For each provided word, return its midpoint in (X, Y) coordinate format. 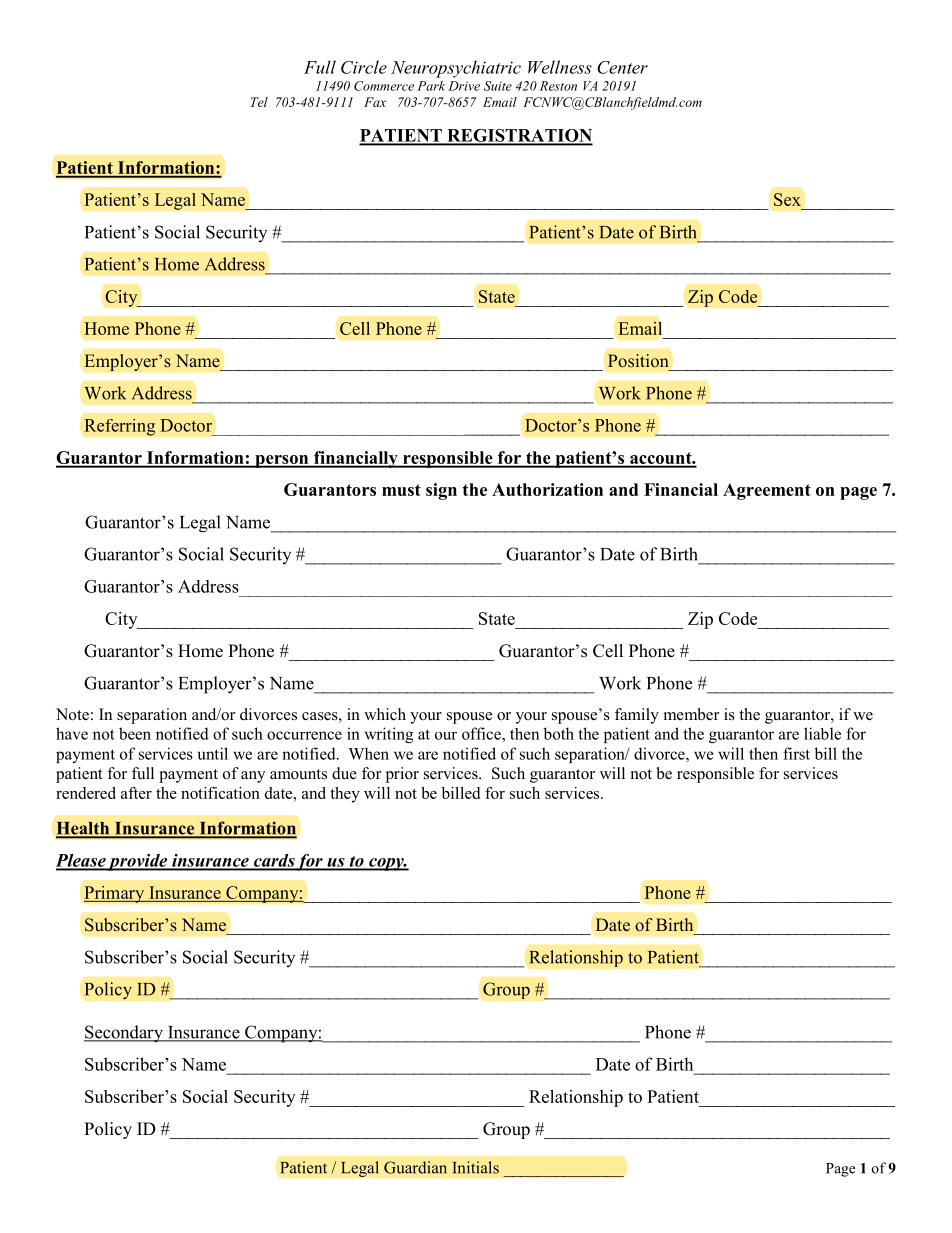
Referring (120, 427)
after (136, 793)
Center (622, 67)
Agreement (767, 491)
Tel (259, 102)
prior (402, 775)
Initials (476, 1167)
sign (441, 491)
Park (431, 86)
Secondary (124, 1034)
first (796, 753)
